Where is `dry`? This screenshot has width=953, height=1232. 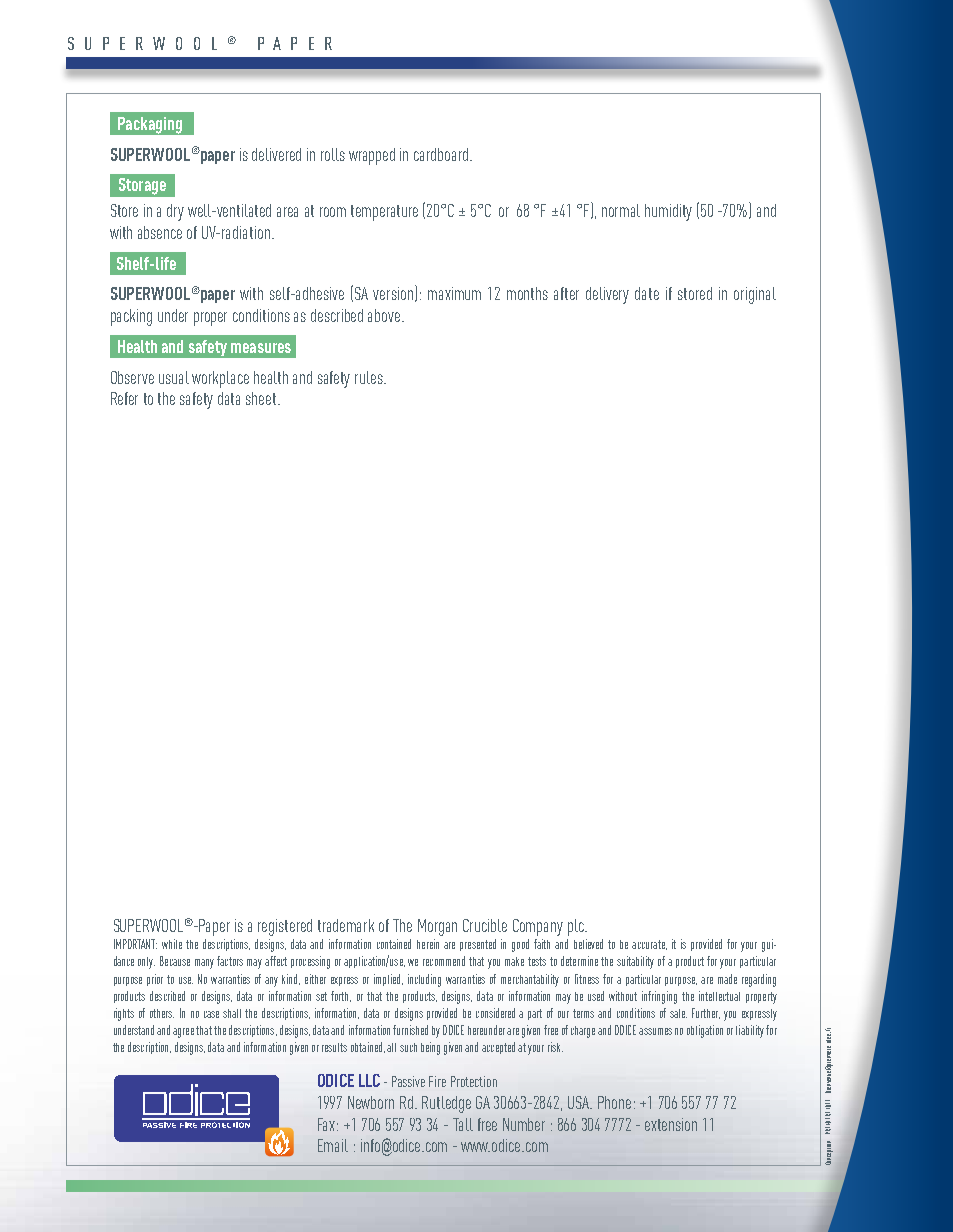 dry is located at coordinates (175, 212).
